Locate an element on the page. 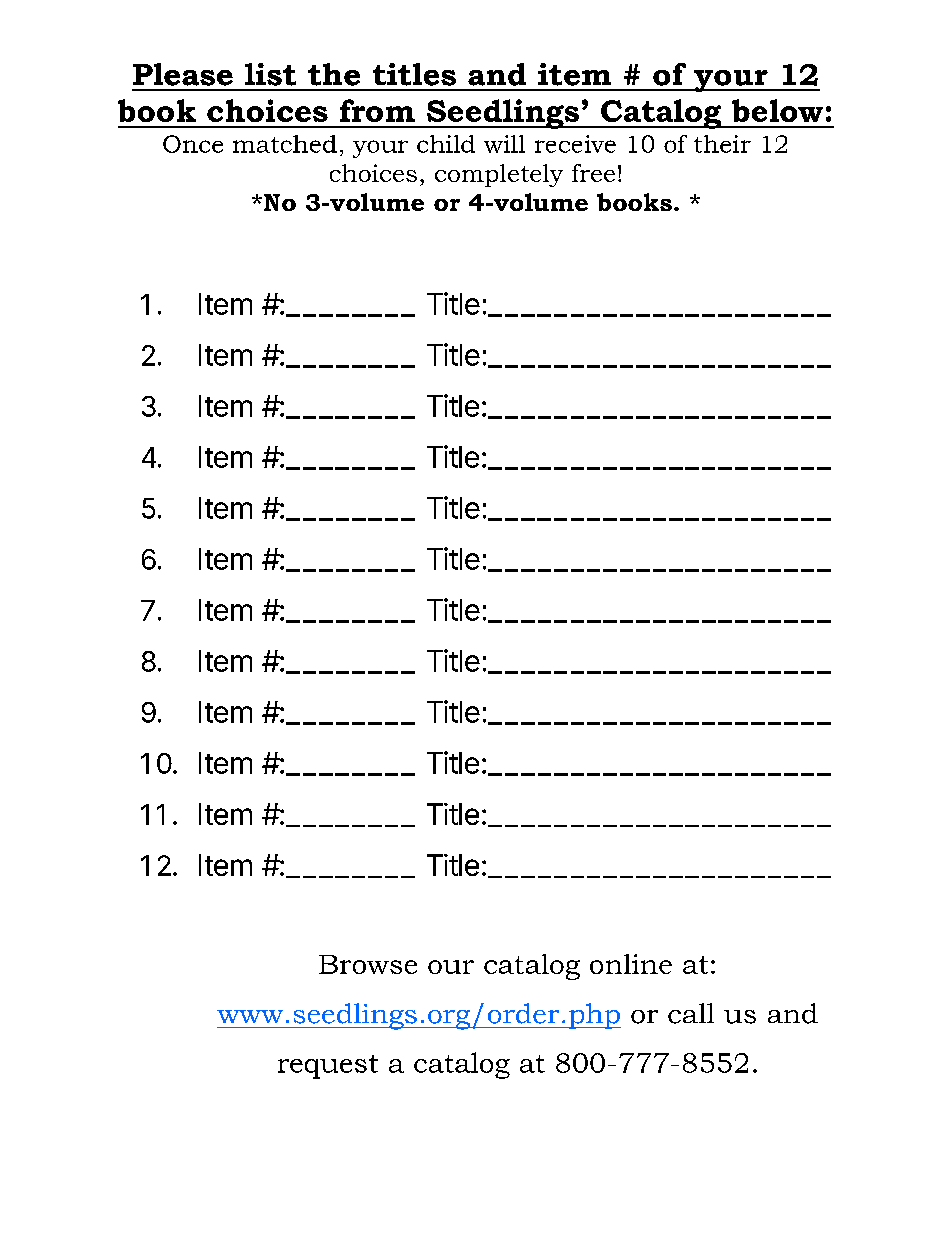 Image resolution: width=952 pixels, height=1233 pixels. free is located at coordinates (593, 173).
